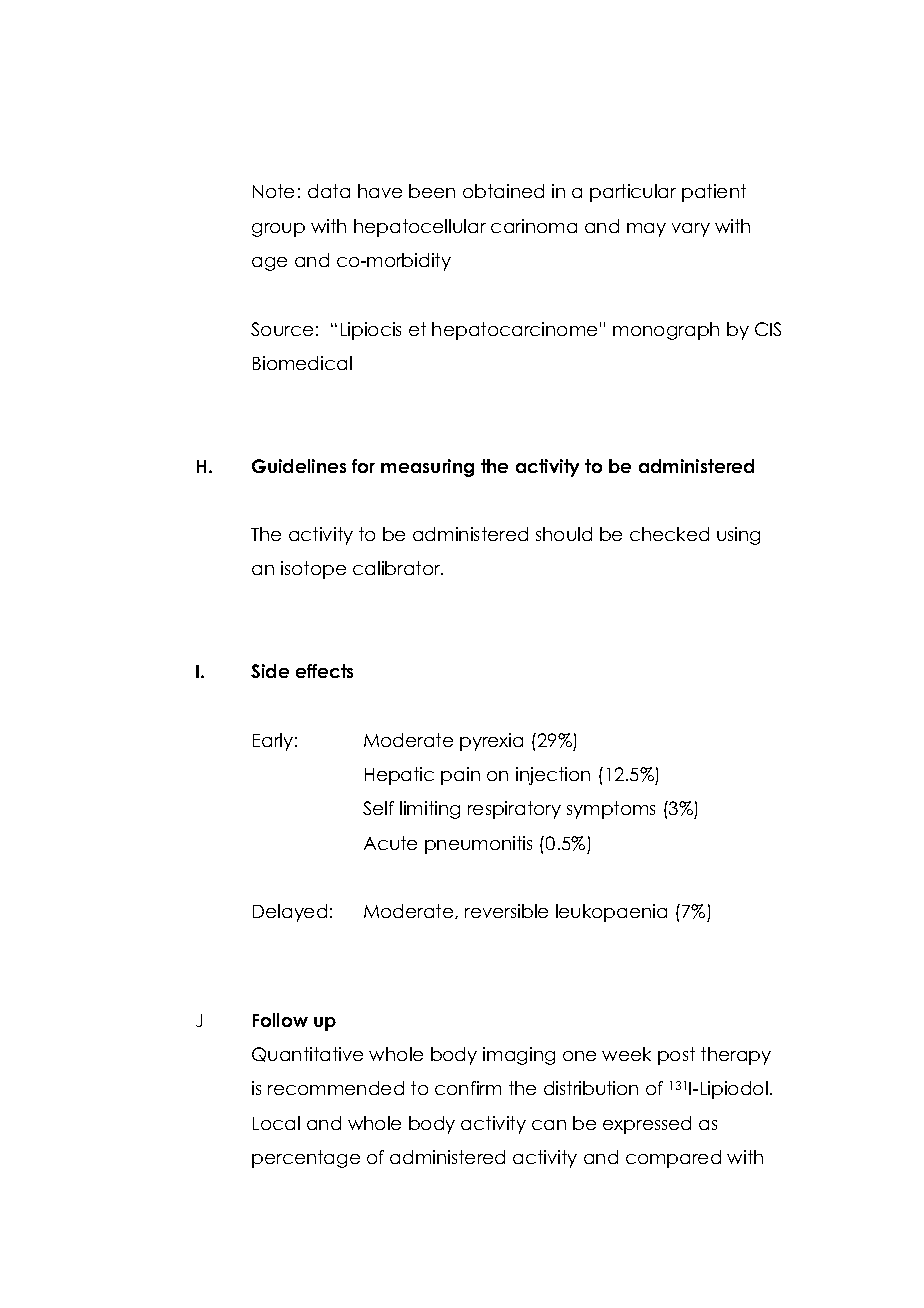 The height and width of the screenshot is (1308, 924). Describe the element at coordinates (329, 191) in the screenshot. I see `data` at that location.
